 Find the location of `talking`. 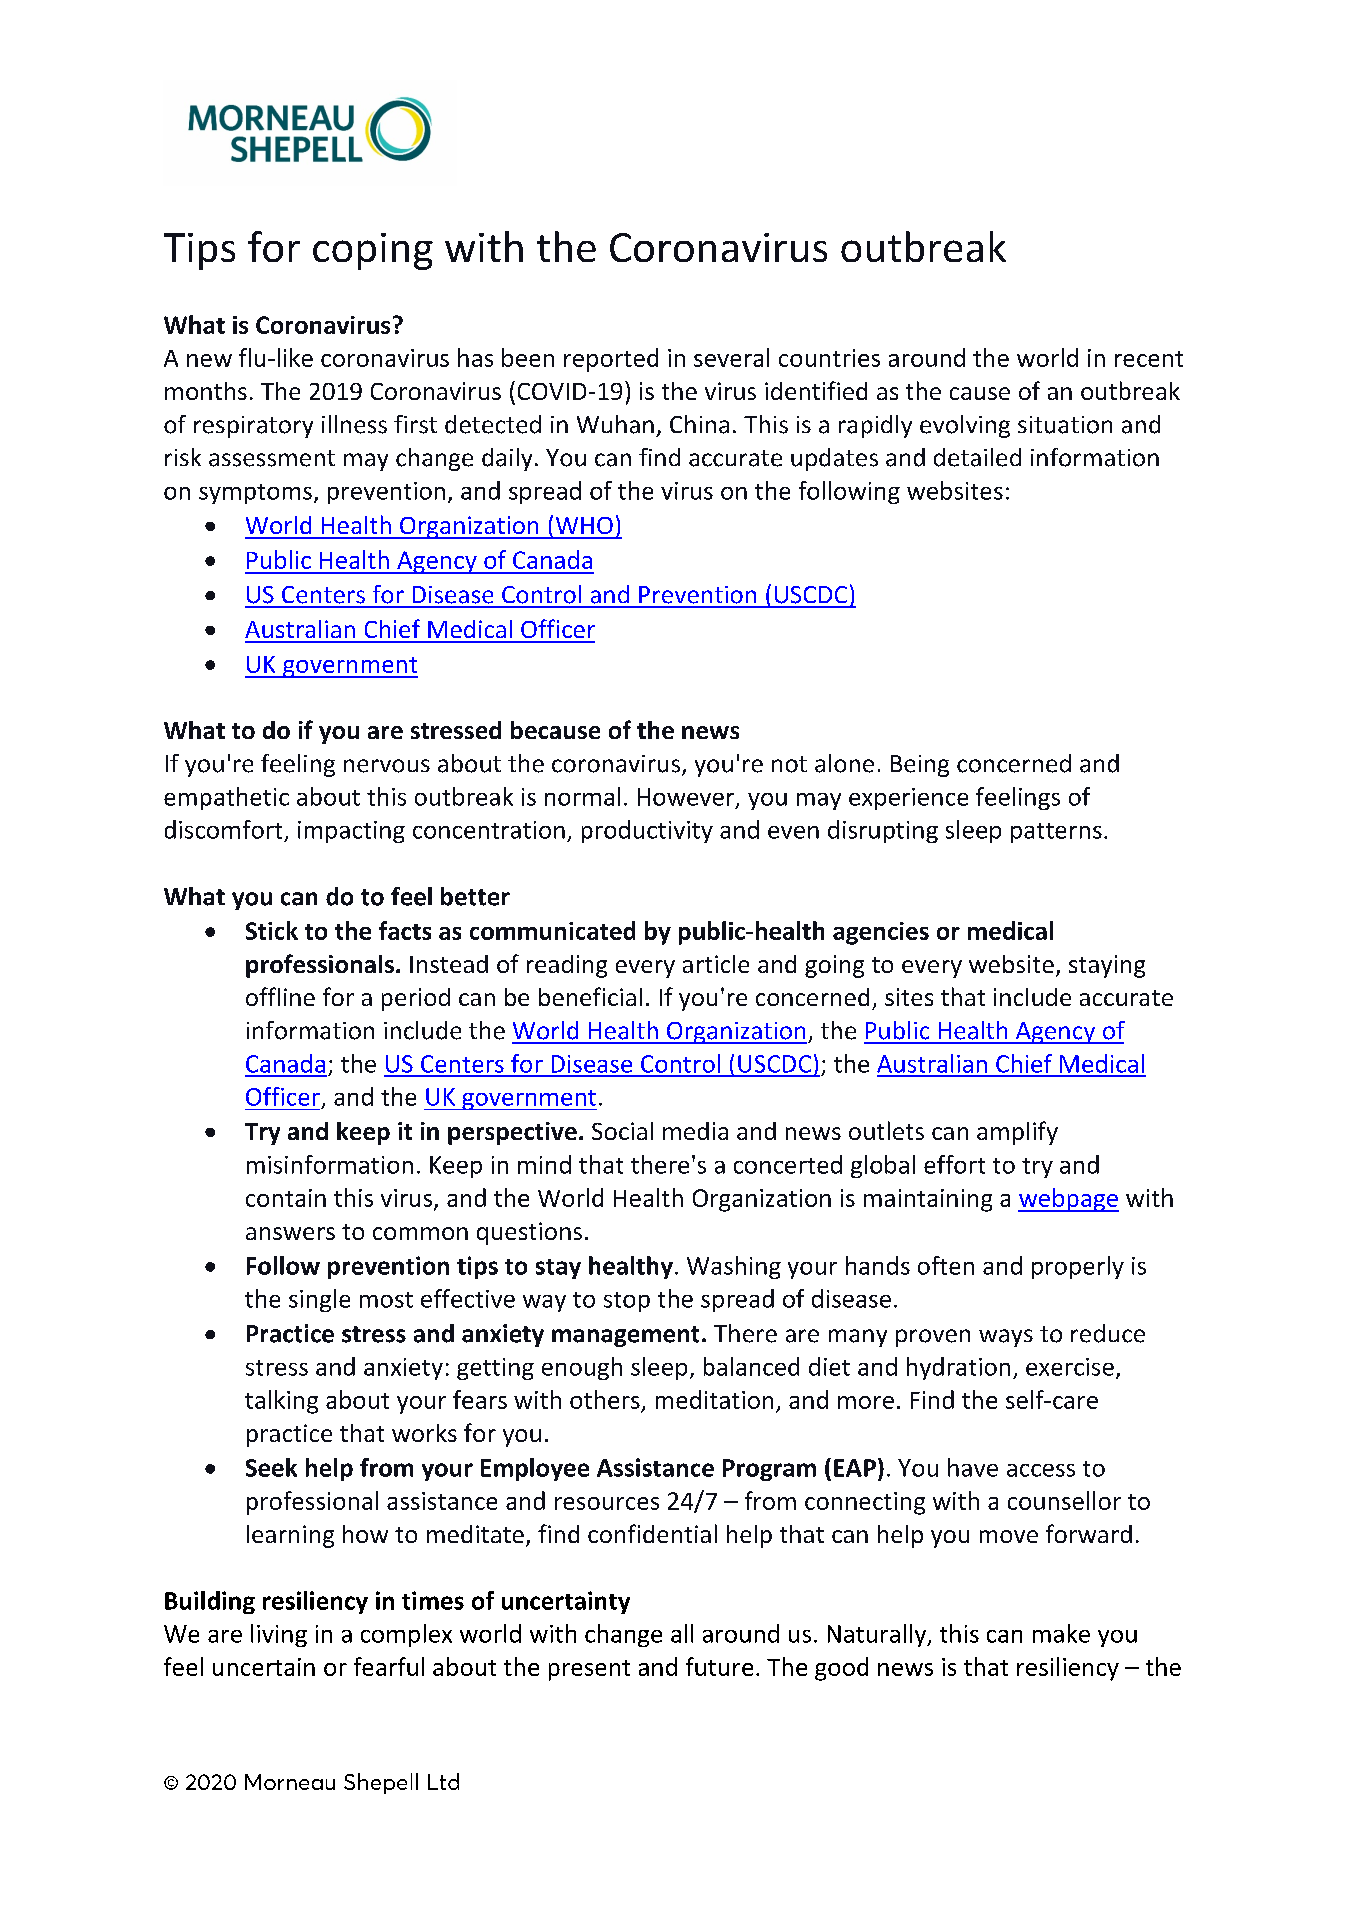

talking is located at coordinates (281, 1402).
